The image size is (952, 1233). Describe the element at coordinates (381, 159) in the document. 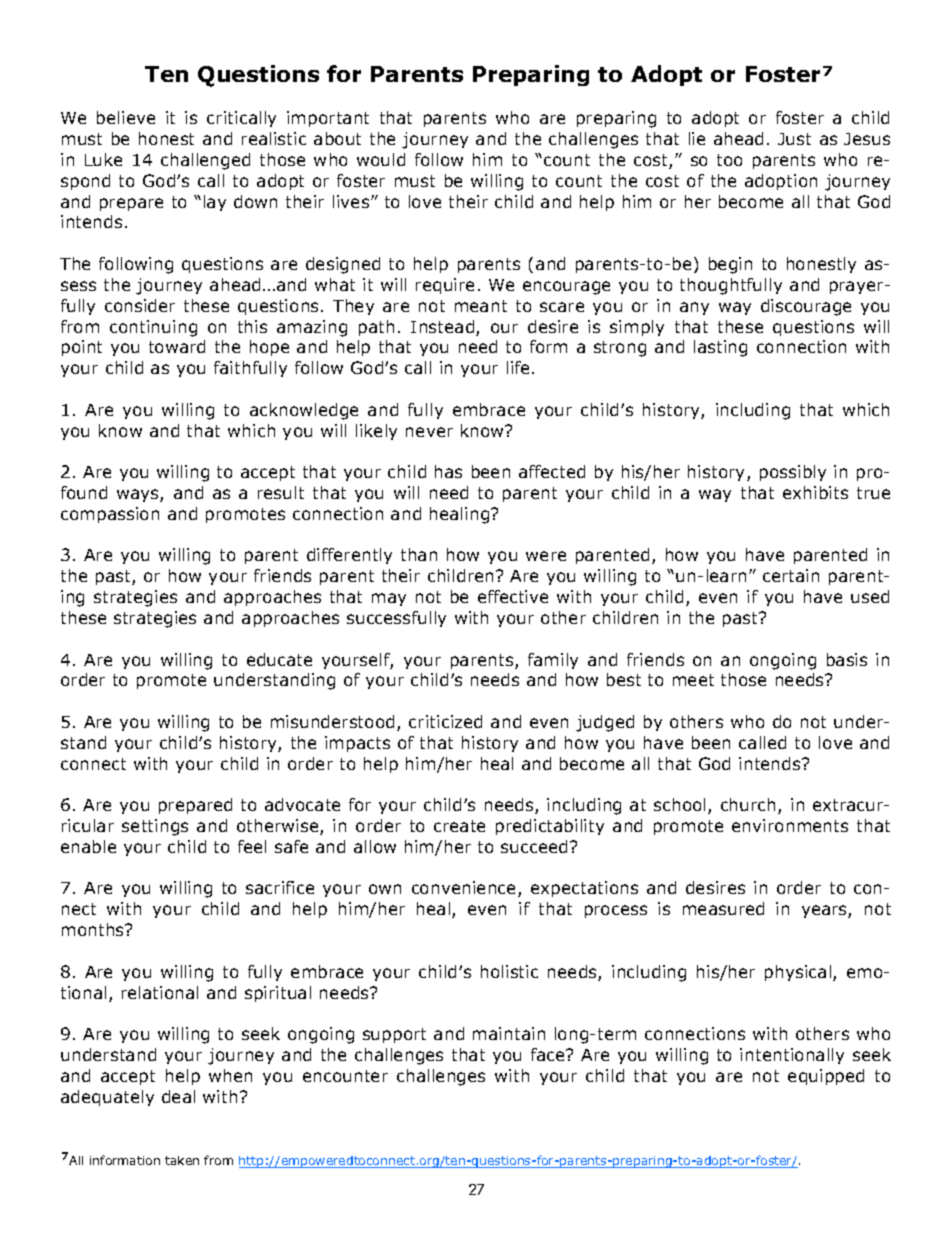

I see `would` at that location.
